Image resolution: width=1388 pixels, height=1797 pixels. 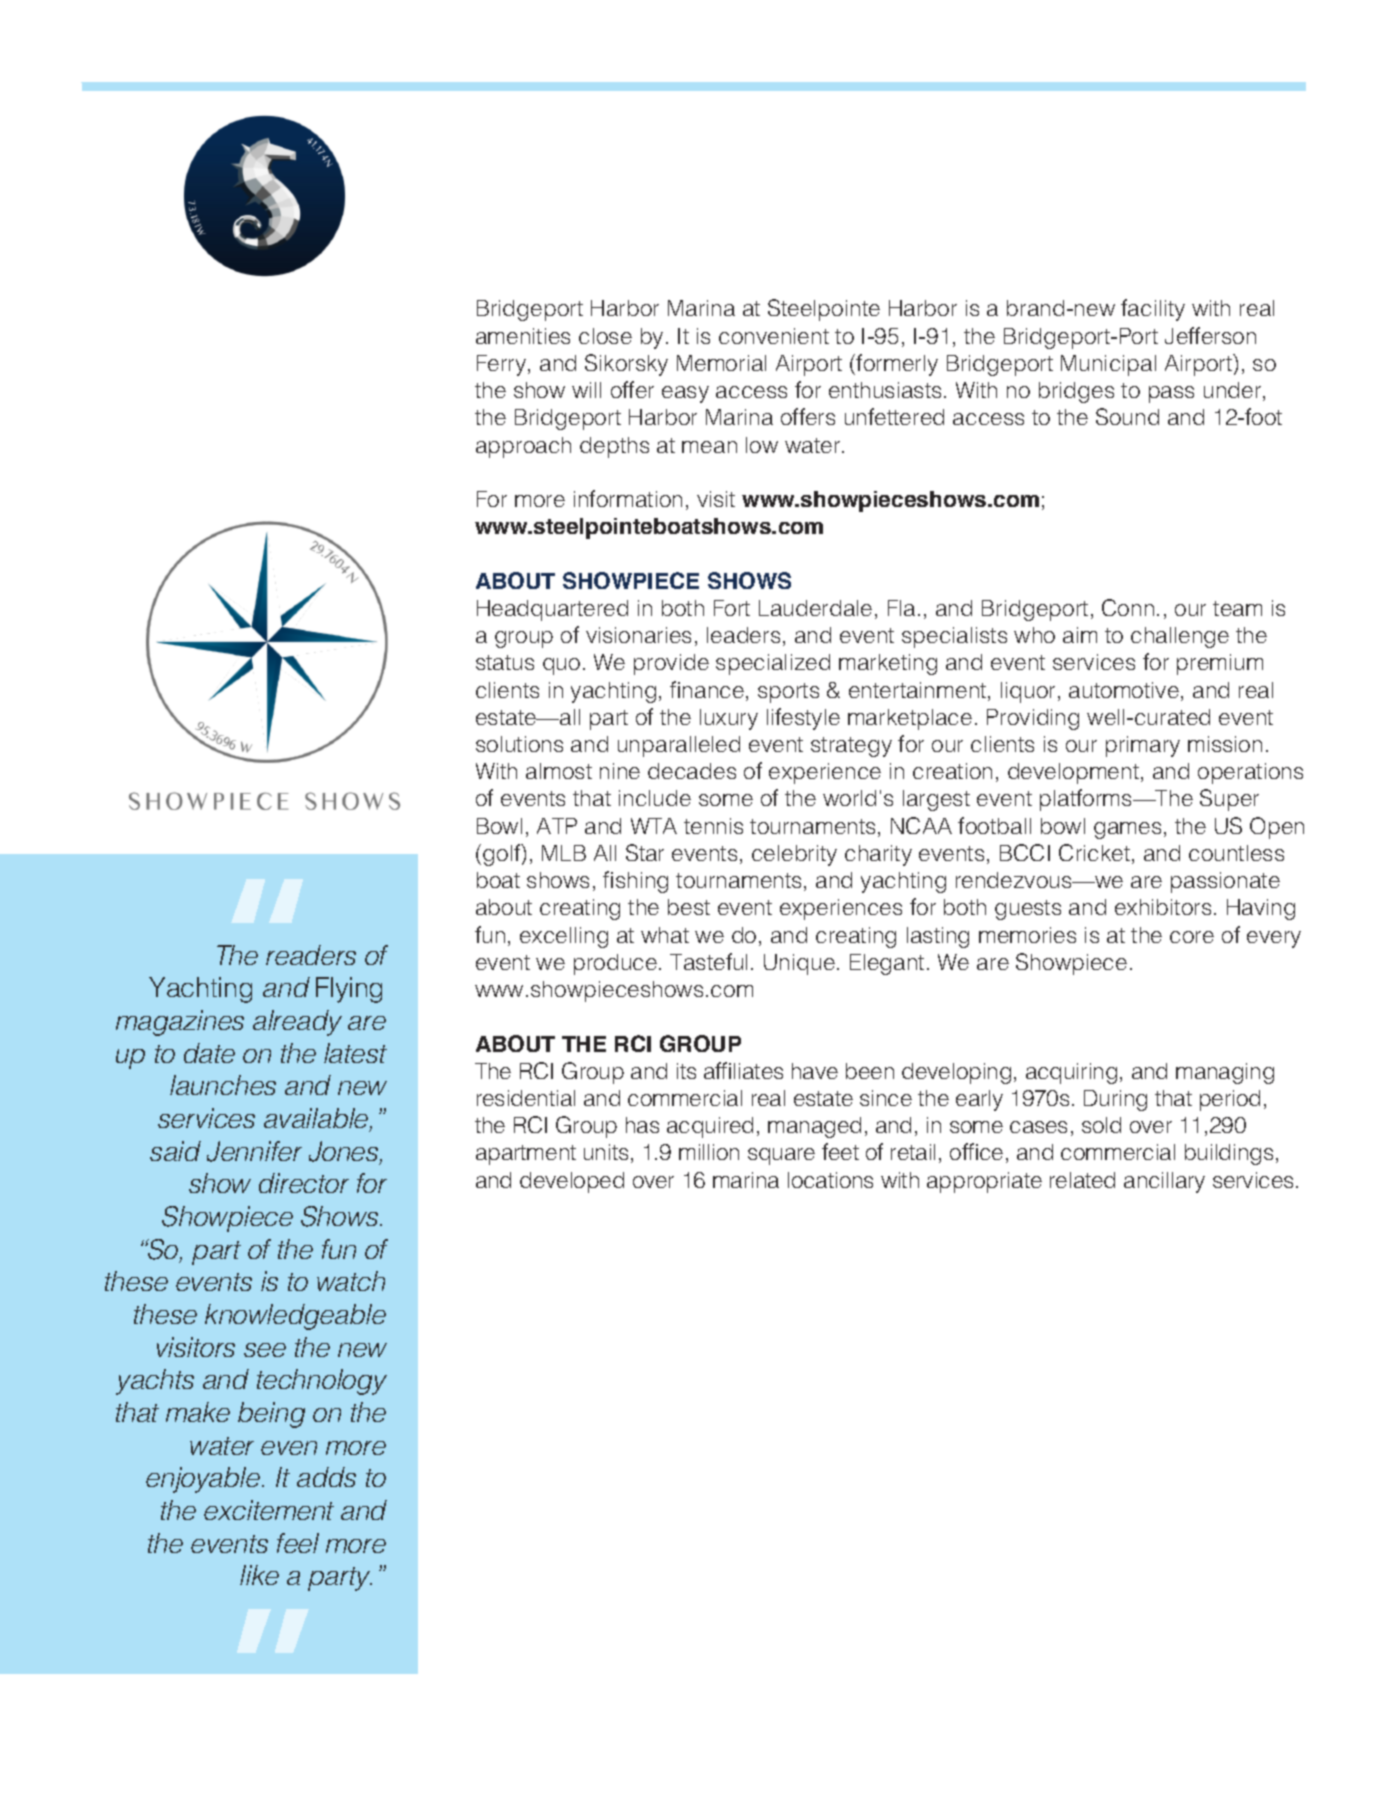 I want to click on feel, so click(x=298, y=1543).
